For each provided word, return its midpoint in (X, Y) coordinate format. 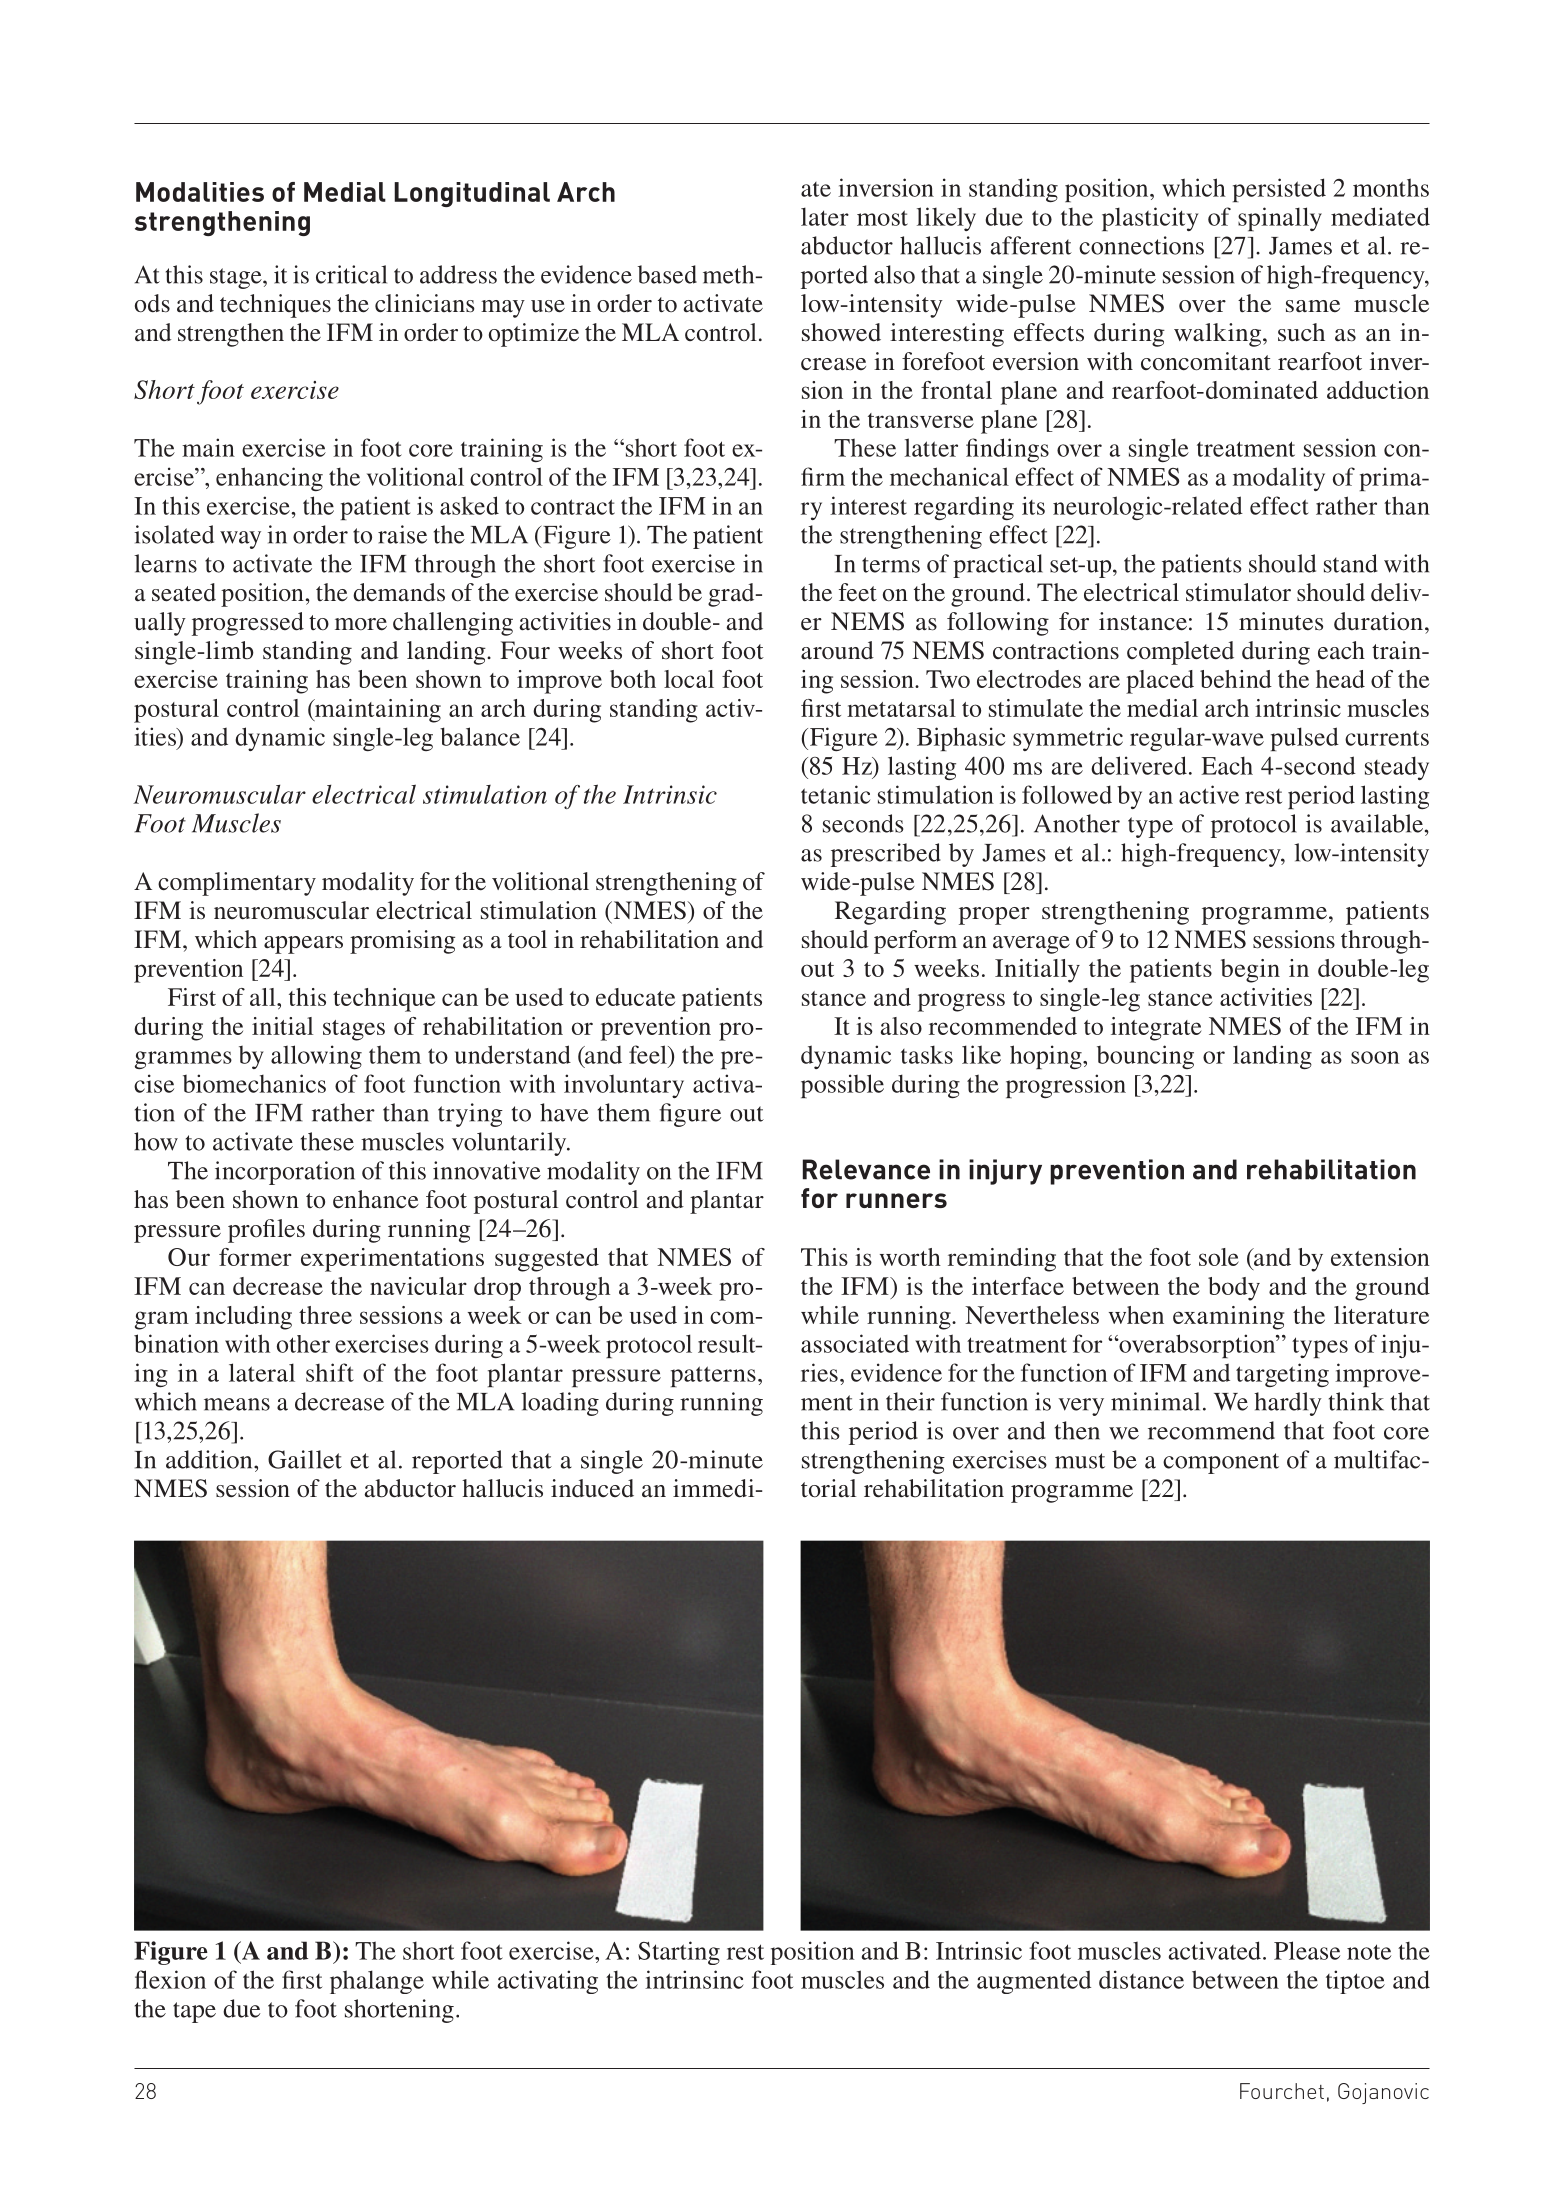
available (1377, 823)
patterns (713, 1376)
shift (330, 1372)
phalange (377, 1982)
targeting (1282, 1375)
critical (351, 274)
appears (303, 945)
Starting (679, 1953)
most (882, 218)
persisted (1279, 190)
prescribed (886, 855)
